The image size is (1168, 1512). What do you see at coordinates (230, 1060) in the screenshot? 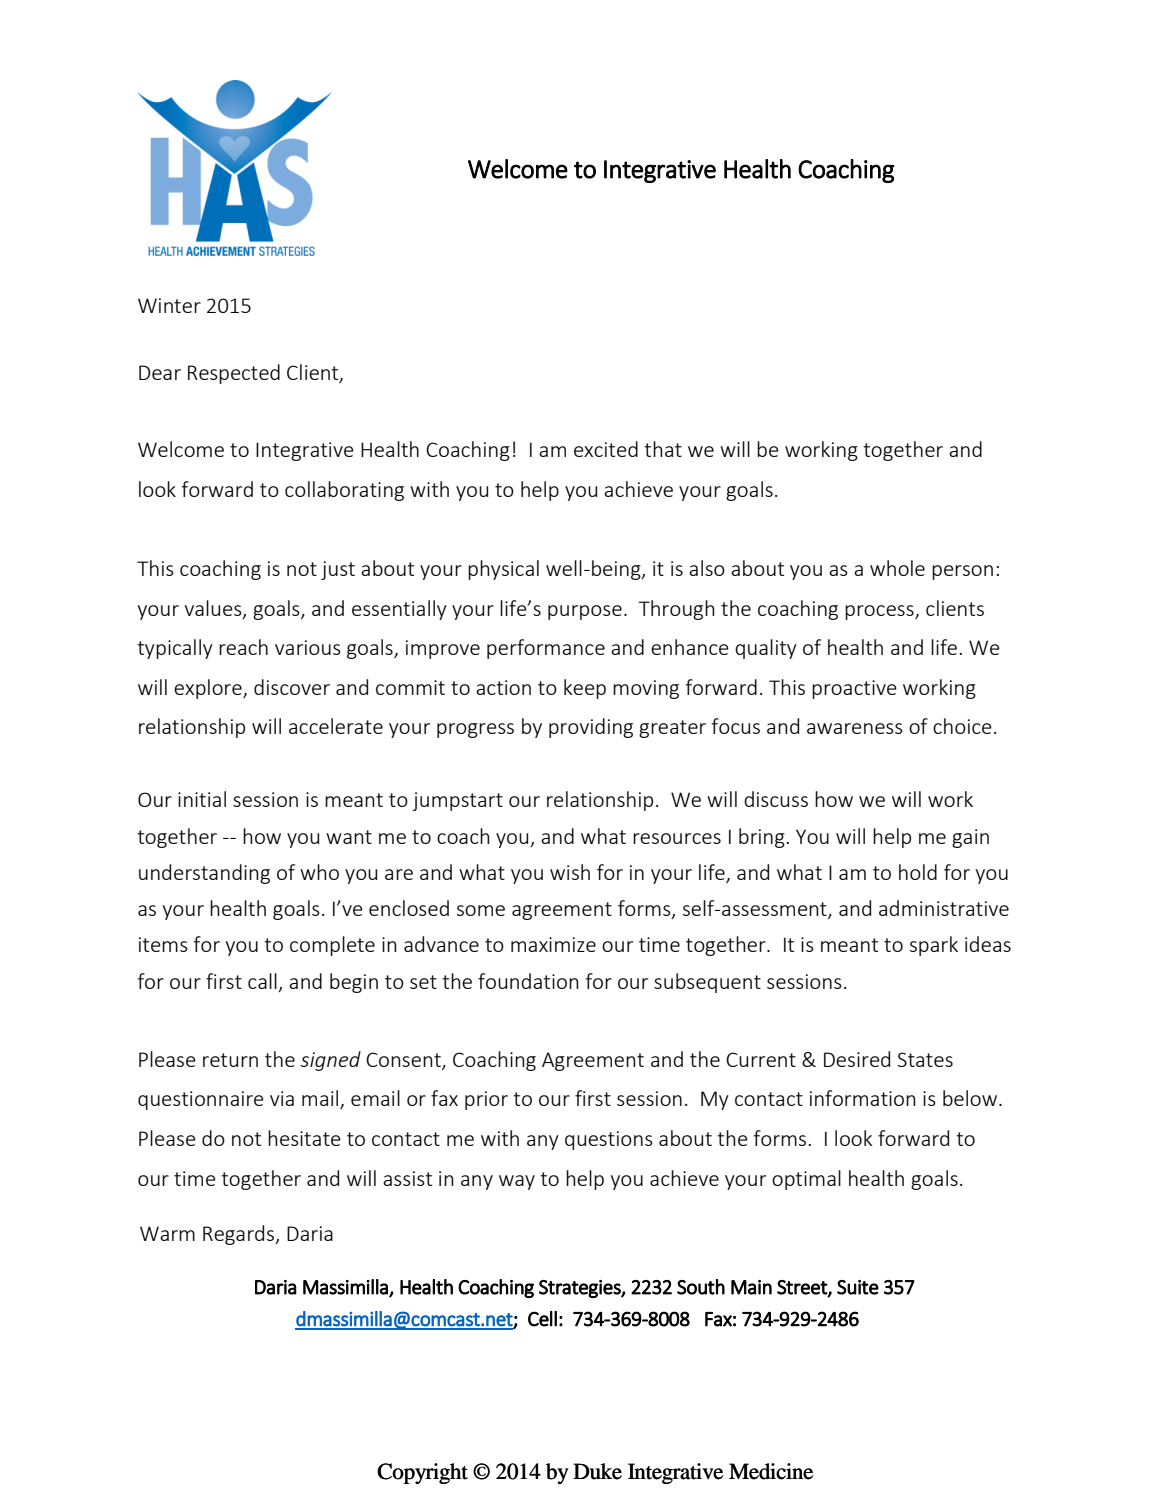
I see `return` at bounding box center [230, 1060].
